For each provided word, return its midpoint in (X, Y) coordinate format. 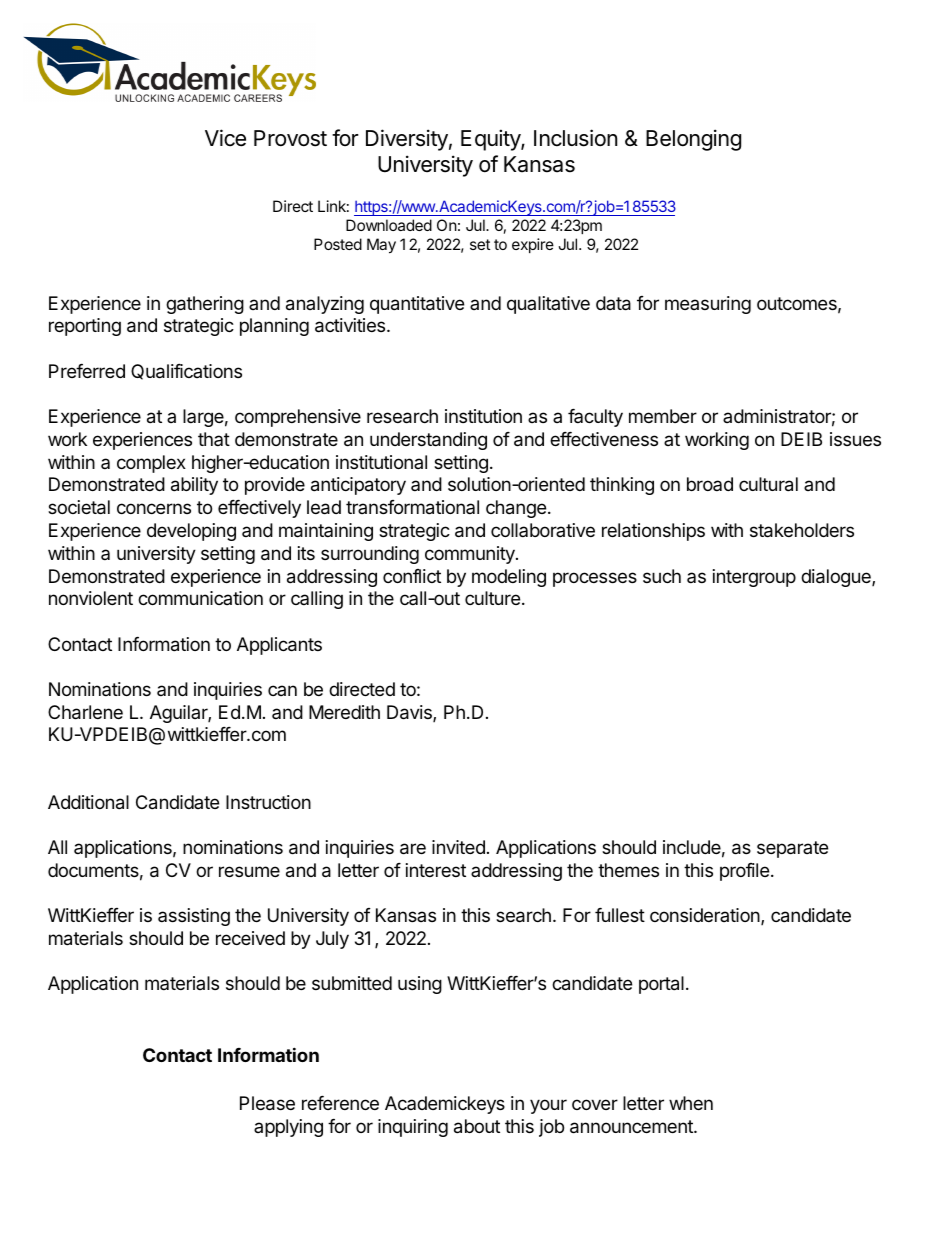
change (516, 509)
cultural (768, 484)
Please (267, 1103)
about (477, 1126)
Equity (491, 140)
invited (458, 847)
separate (792, 849)
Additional (88, 802)
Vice (225, 138)
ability (194, 486)
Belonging (693, 140)
